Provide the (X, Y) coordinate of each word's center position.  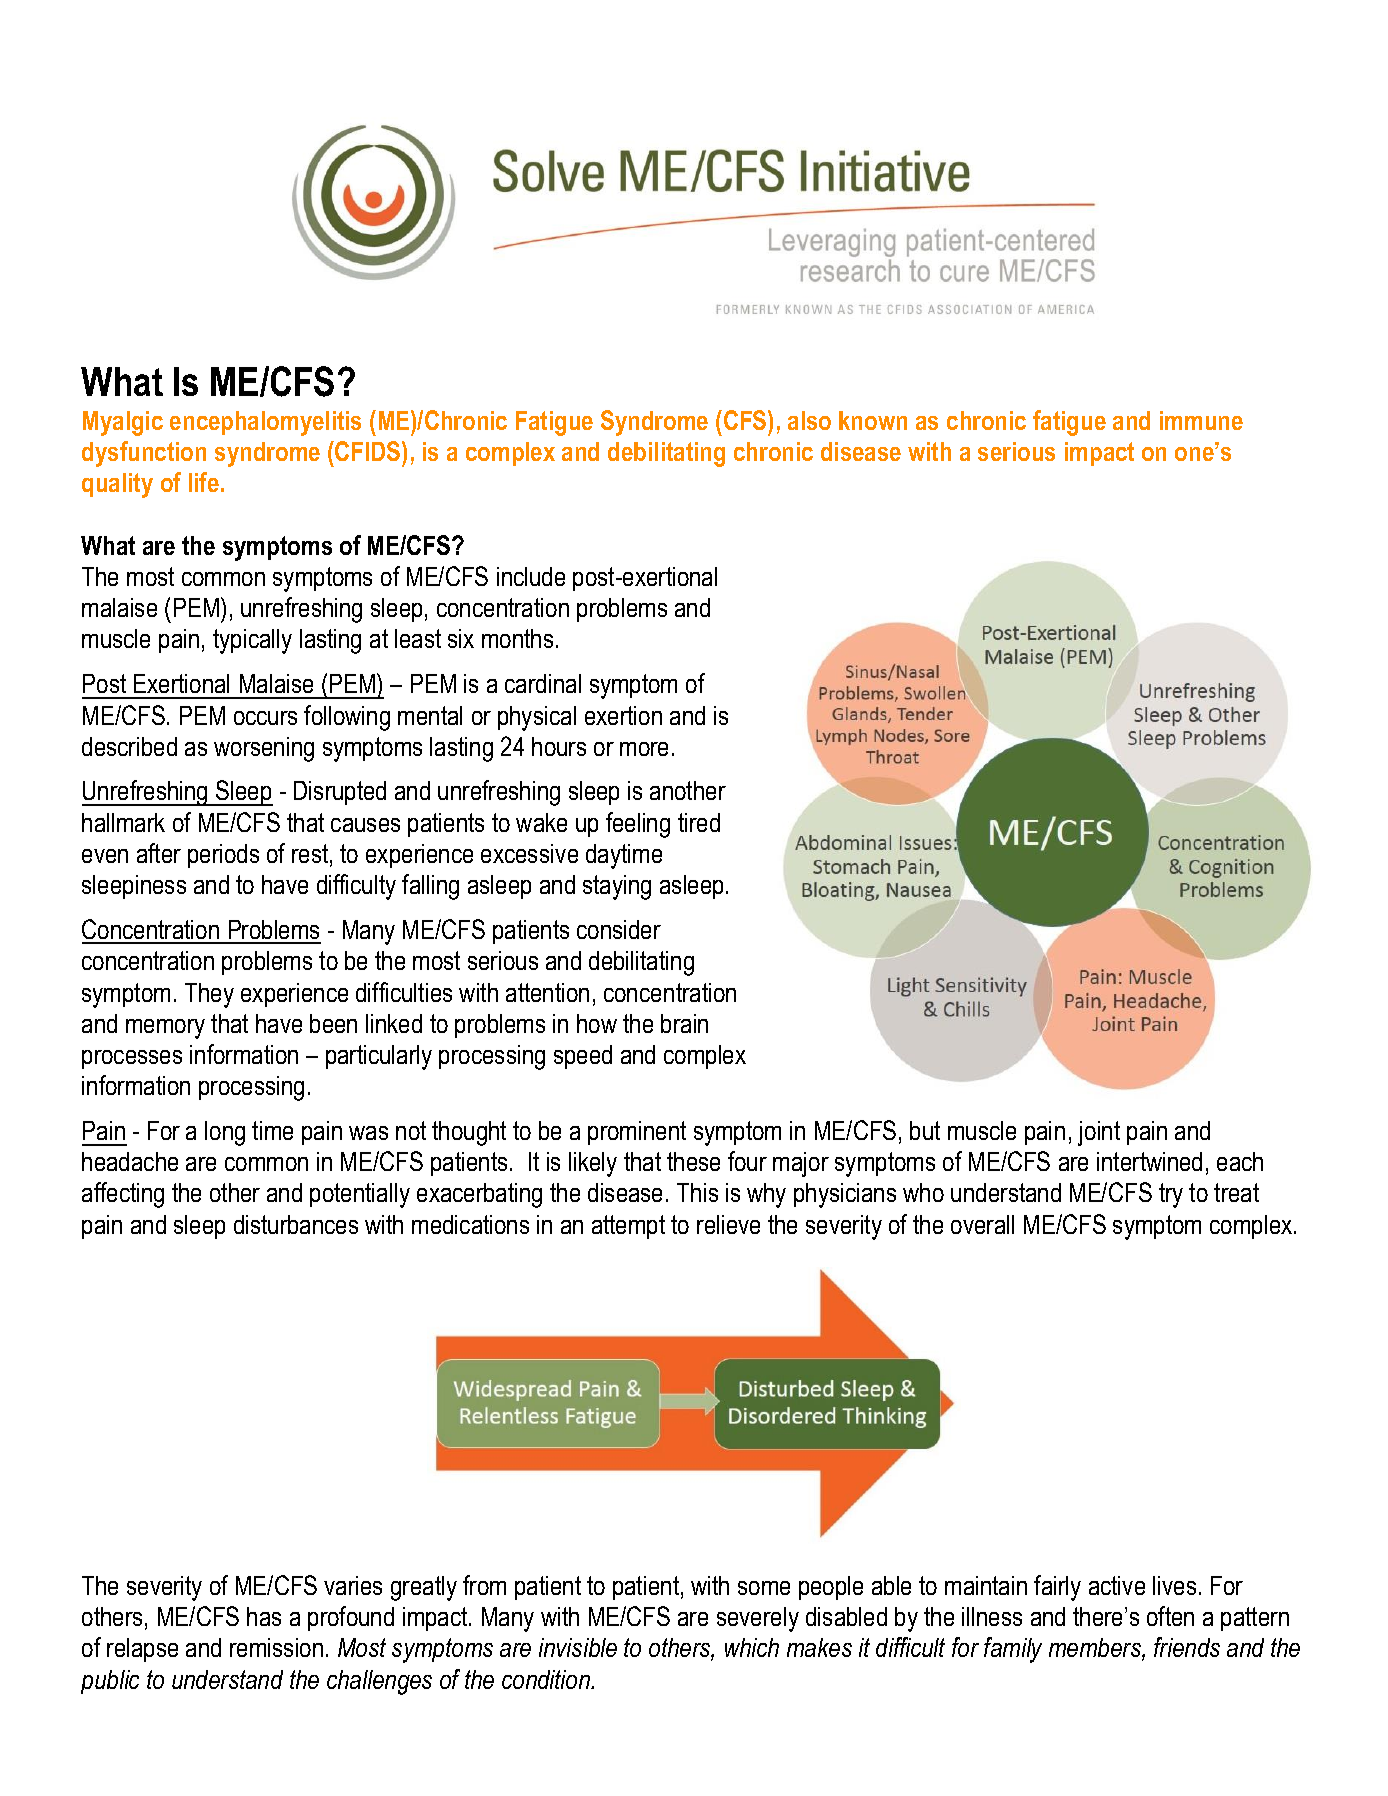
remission (276, 1647)
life (204, 482)
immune (1201, 420)
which (752, 1647)
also (809, 420)
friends (1187, 1647)
